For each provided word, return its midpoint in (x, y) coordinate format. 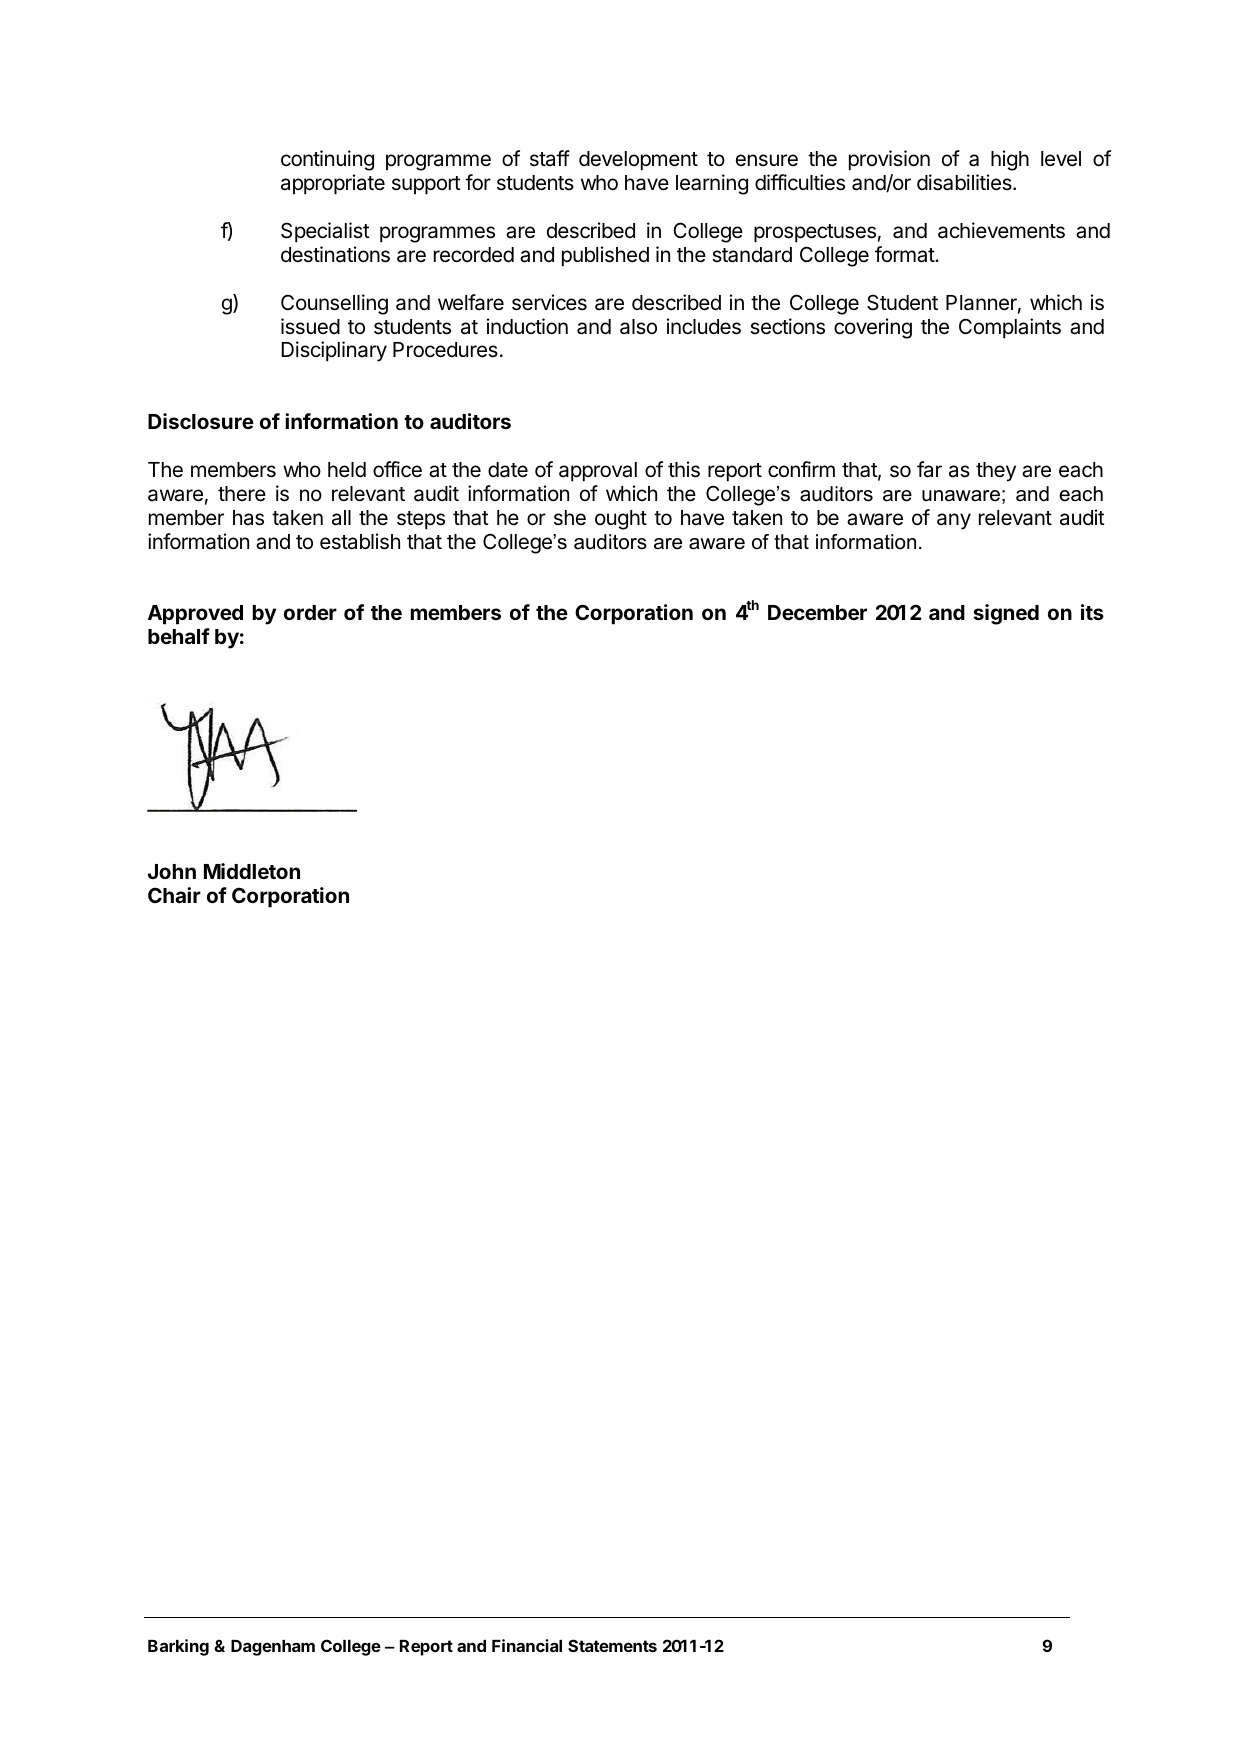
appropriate (333, 184)
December (817, 612)
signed (1006, 614)
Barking (178, 1647)
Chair (174, 895)
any (954, 521)
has (248, 518)
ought (621, 520)
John (172, 871)
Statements (612, 1645)
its (1092, 612)
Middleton (252, 871)
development (638, 161)
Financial (527, 1645)
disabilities (965, 182)
